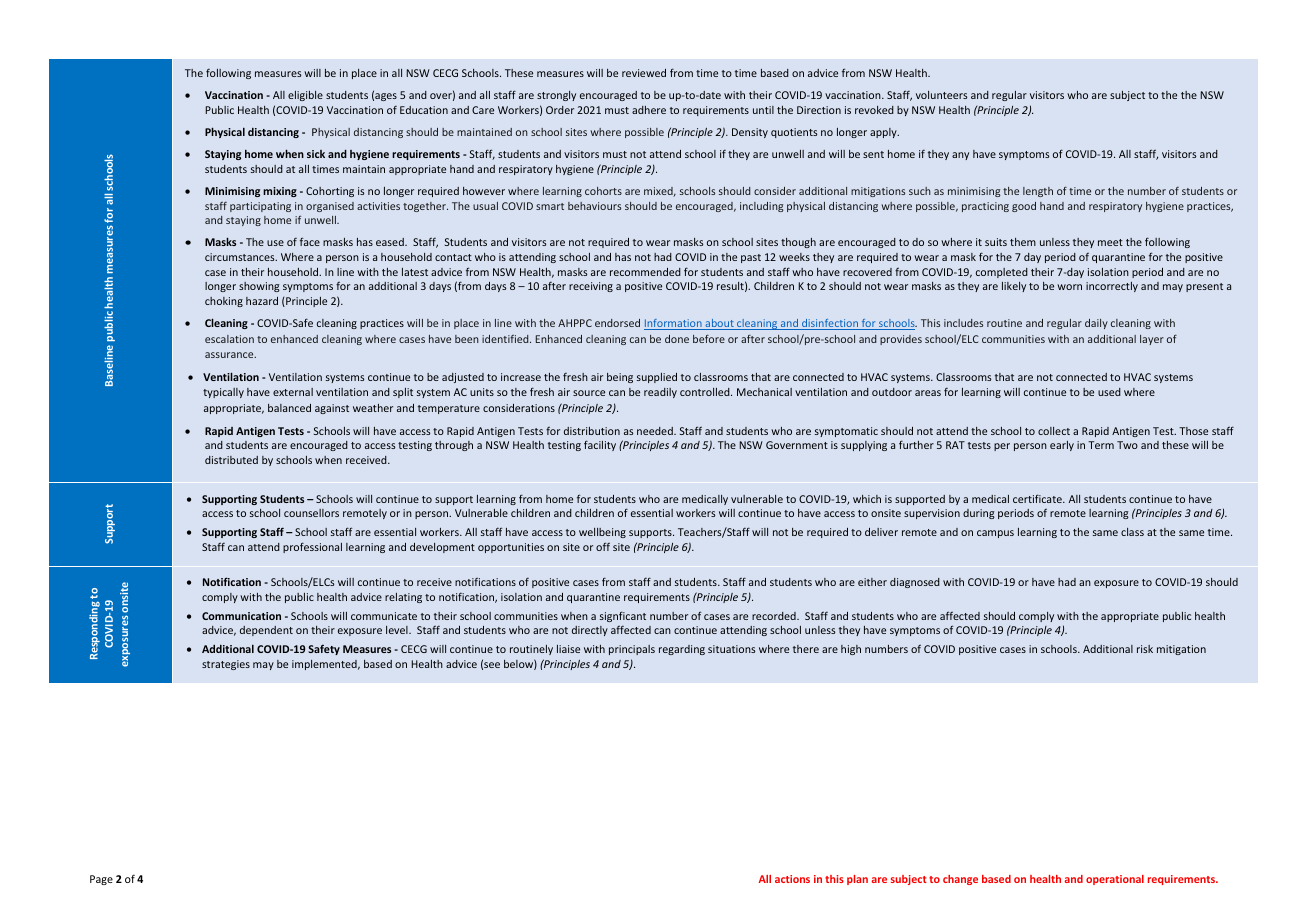 The height and width of the screenshot is (924, 1308). Describe the element at coordinates (305, 96) in the screenshot. I see `eligible` at that location.
